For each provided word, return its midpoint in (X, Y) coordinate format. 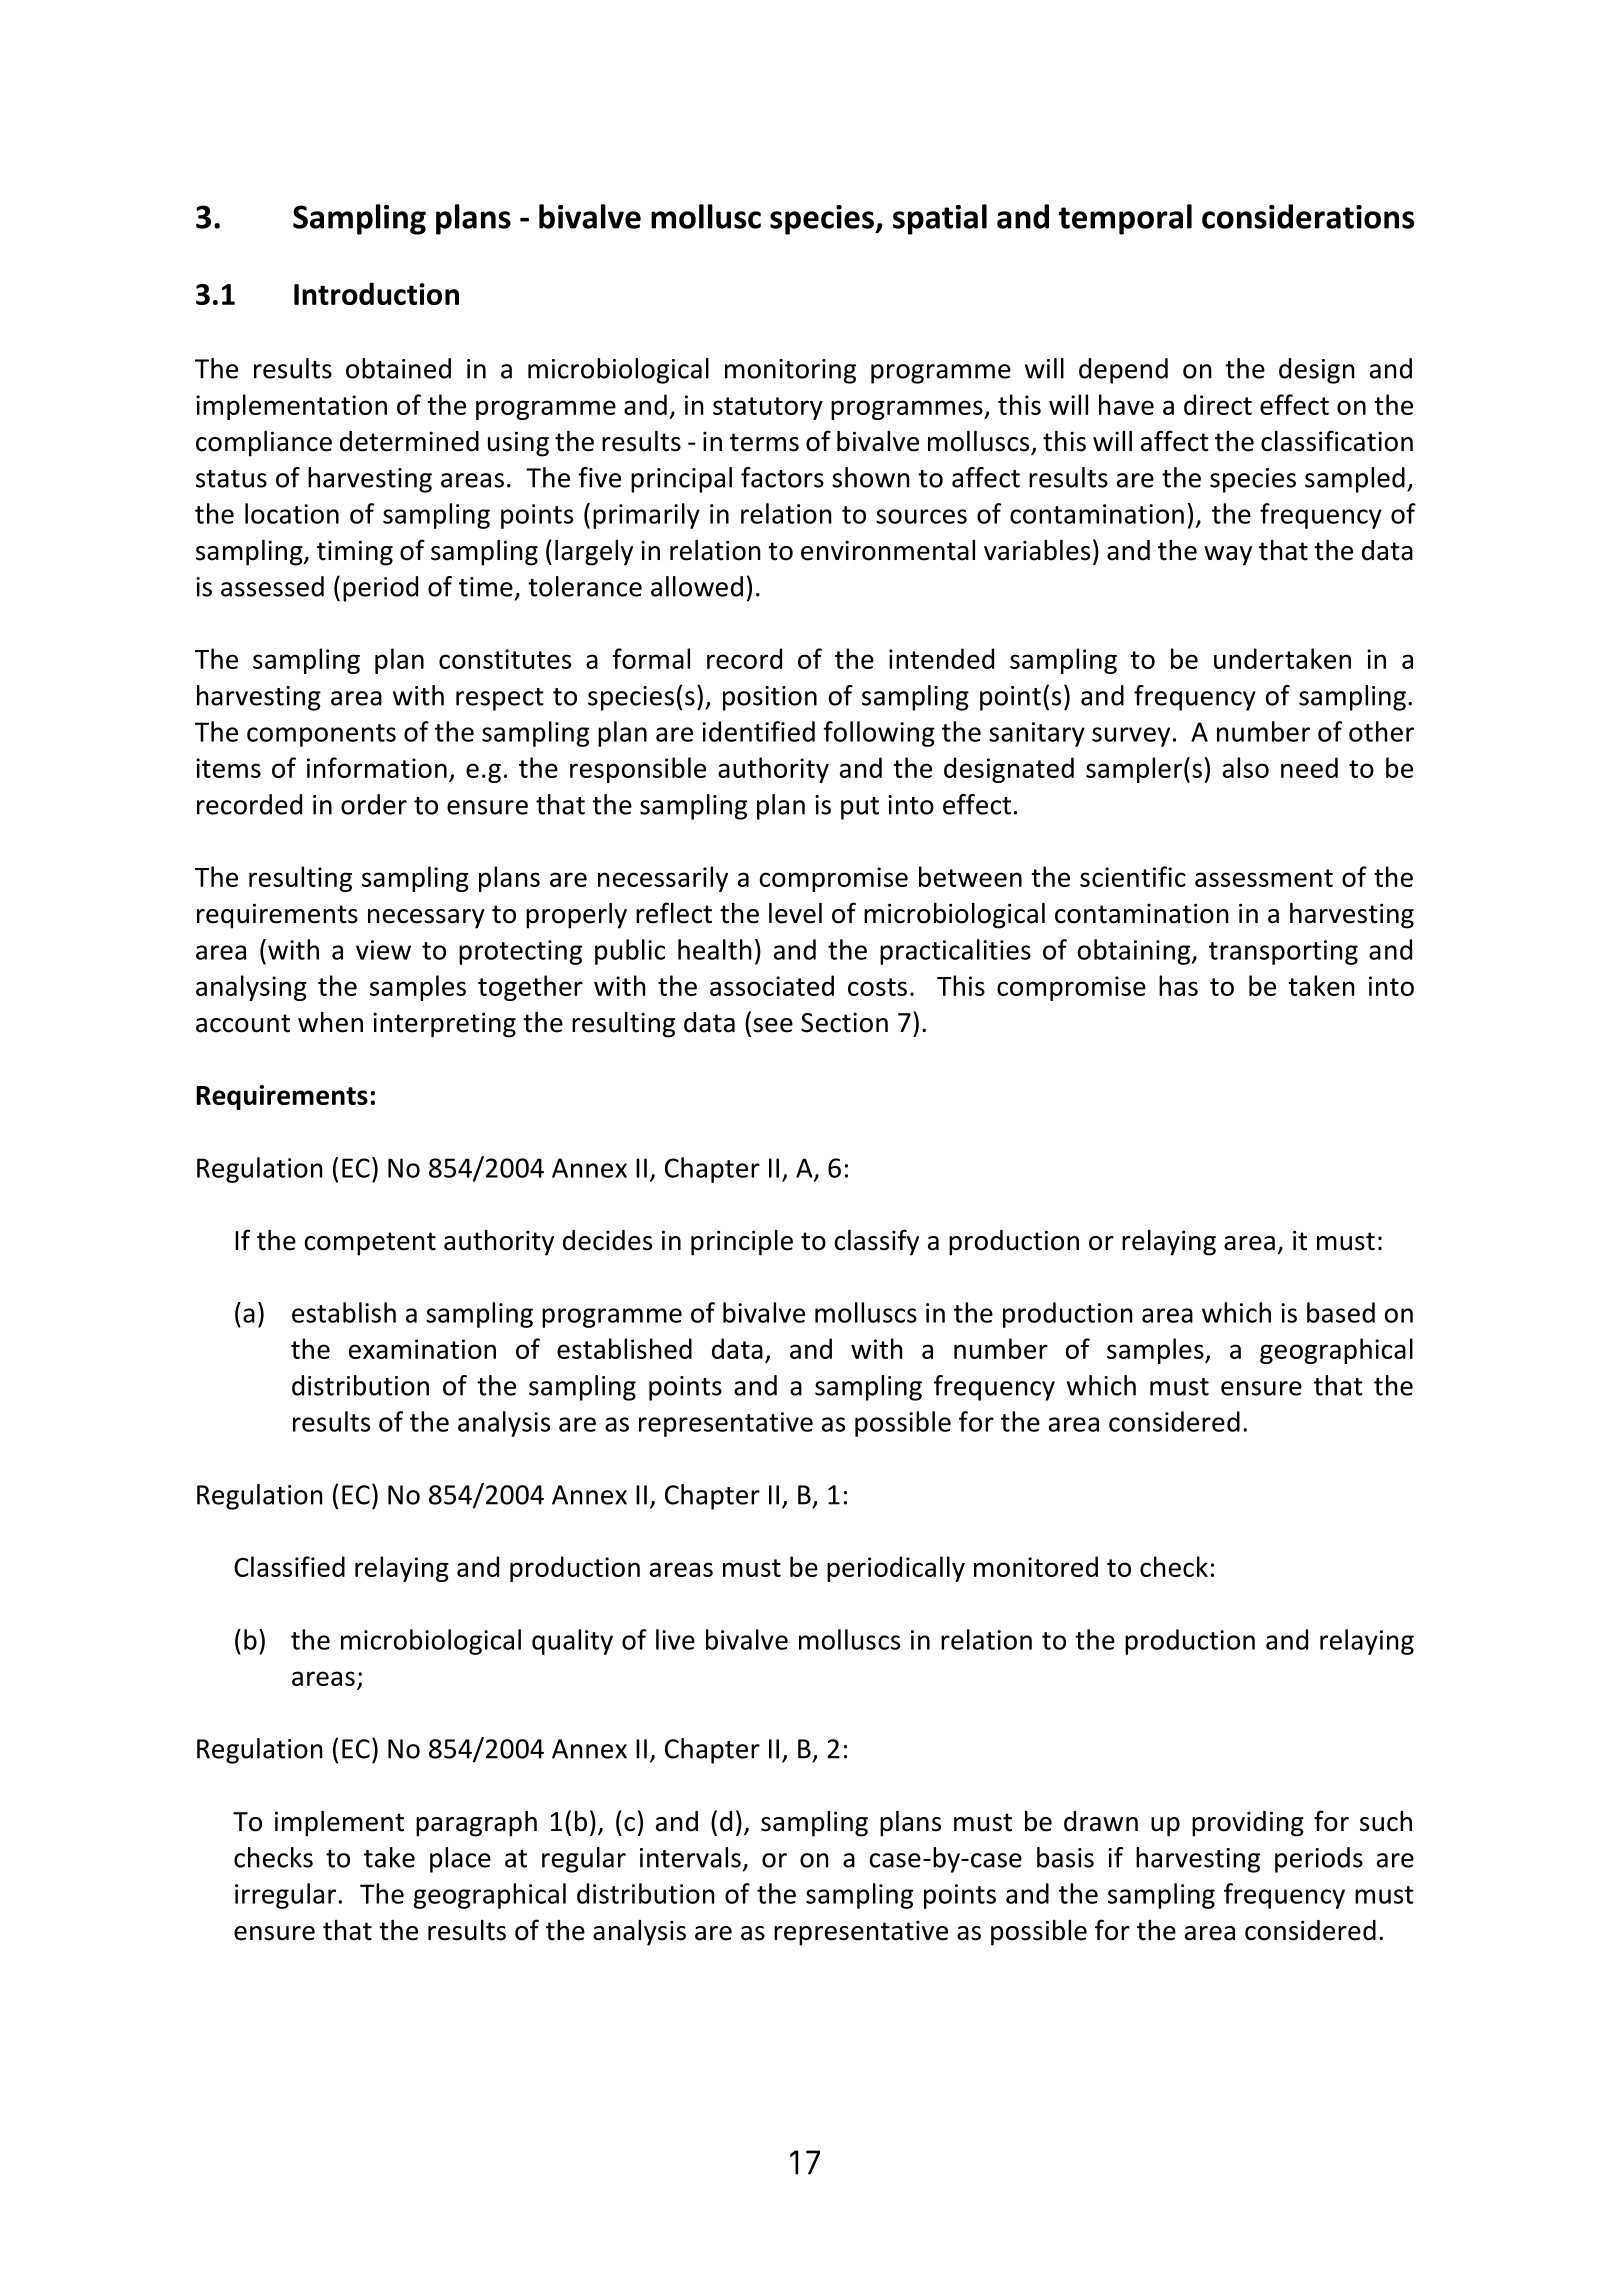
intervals (690, 1857)
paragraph (476, 1824)
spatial (940, 219)
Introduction (376, 293)
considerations (1308, 216)
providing (1248, 1824)
